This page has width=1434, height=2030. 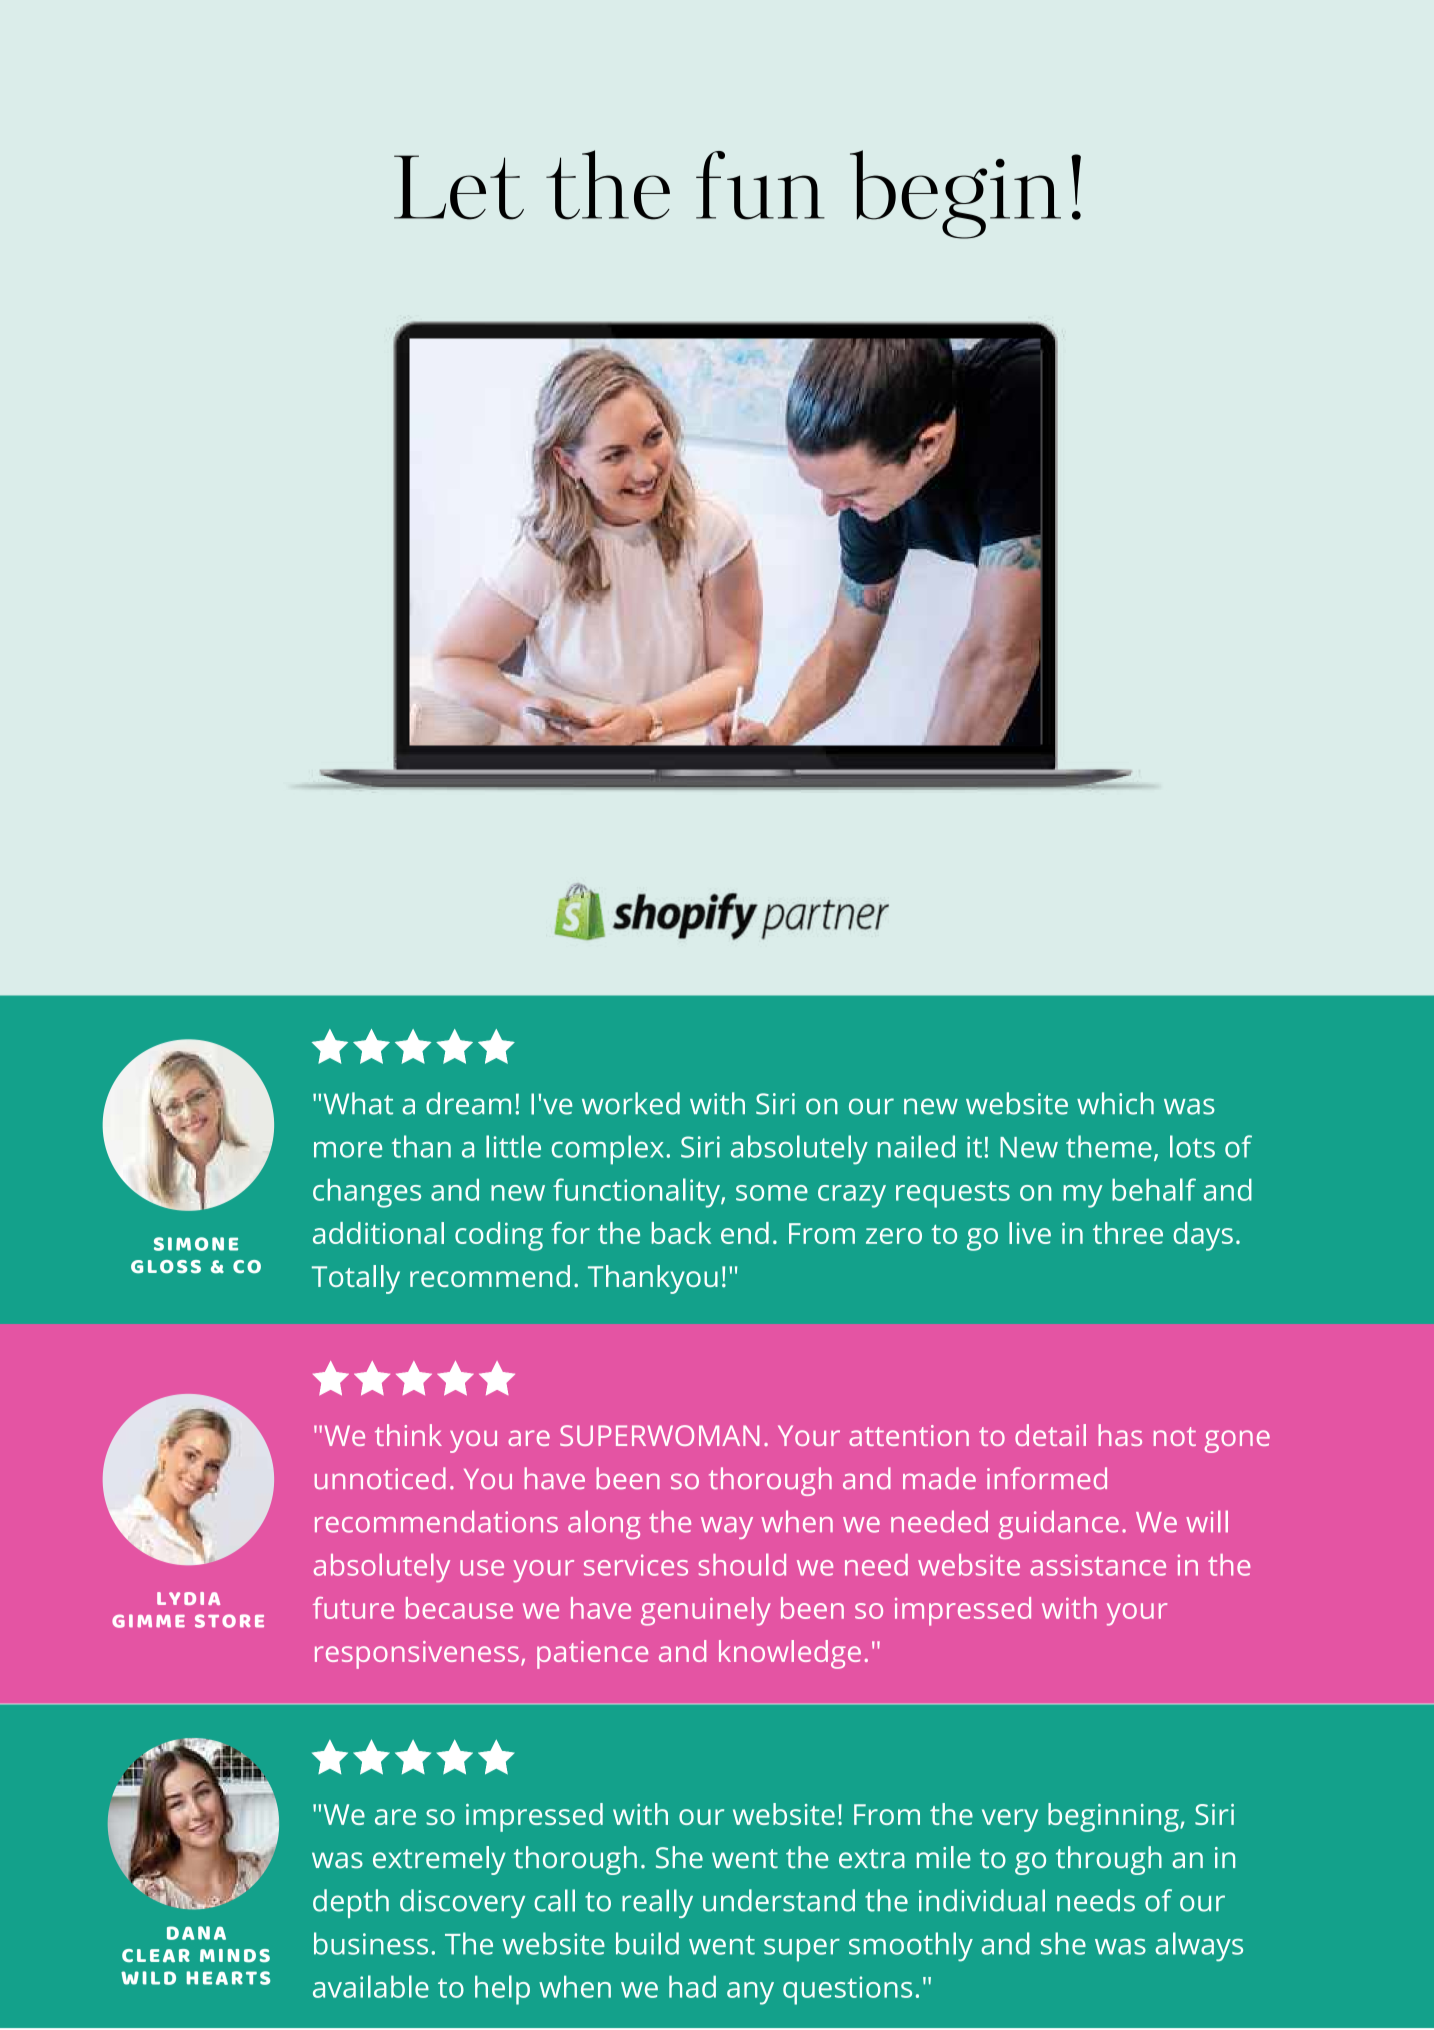 What do you see at coordinates (1115, 1103) in the page?
I see `which` at bounding box center [1115, 1103].
